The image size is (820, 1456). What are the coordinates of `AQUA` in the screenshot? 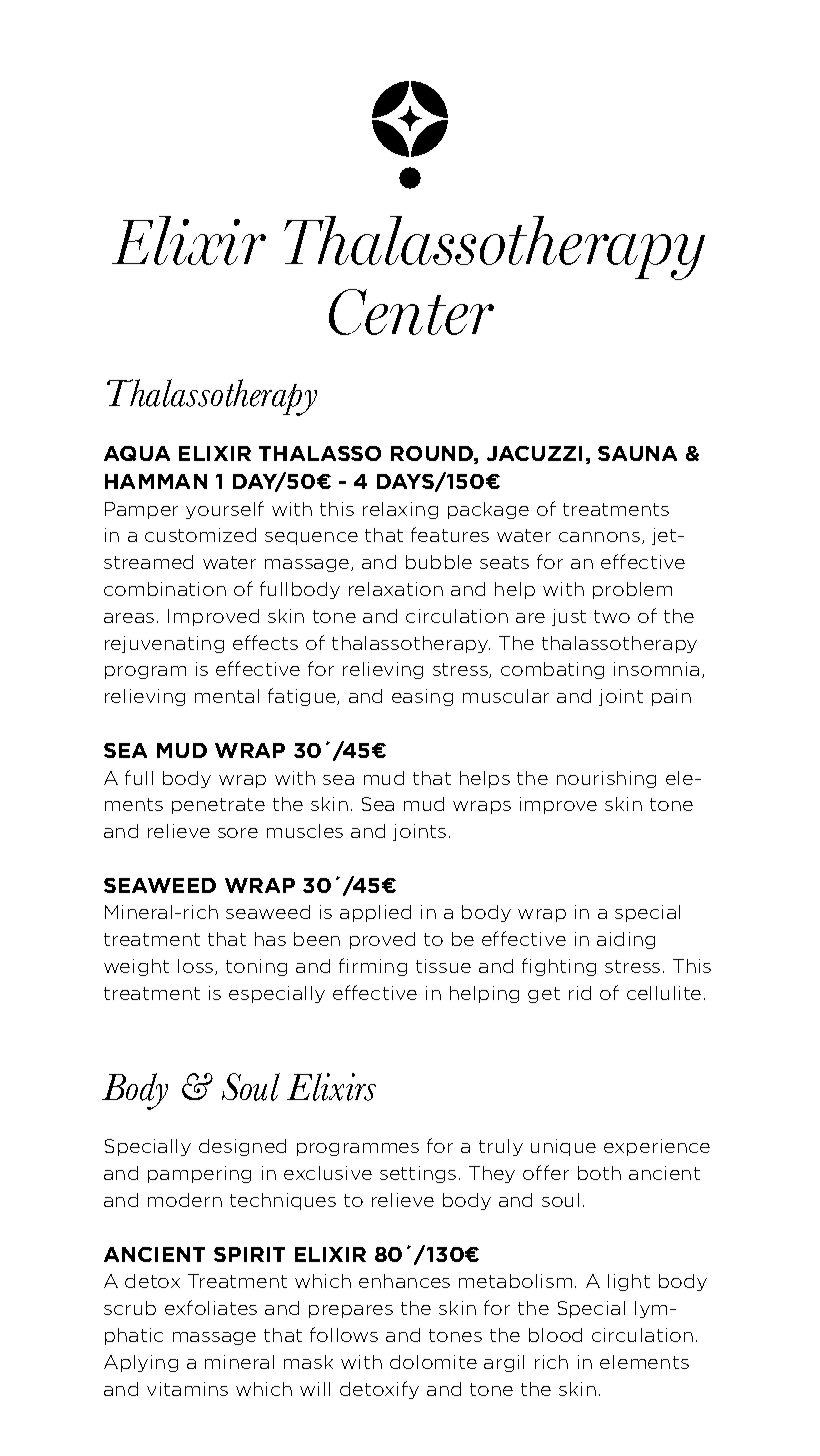 It's located at (137, 453).
